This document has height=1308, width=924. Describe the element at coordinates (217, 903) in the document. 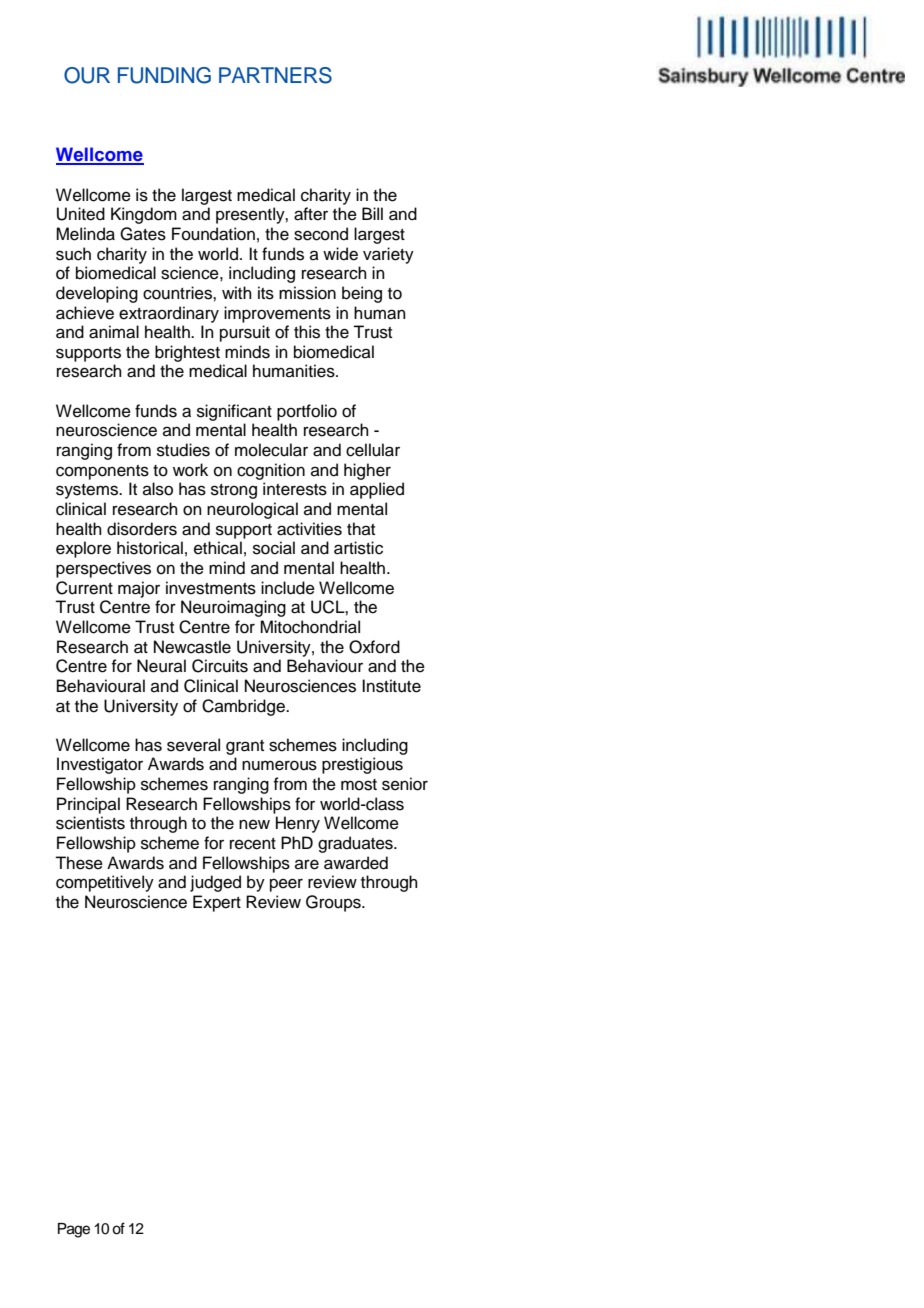

I see `Expert` at that location.
